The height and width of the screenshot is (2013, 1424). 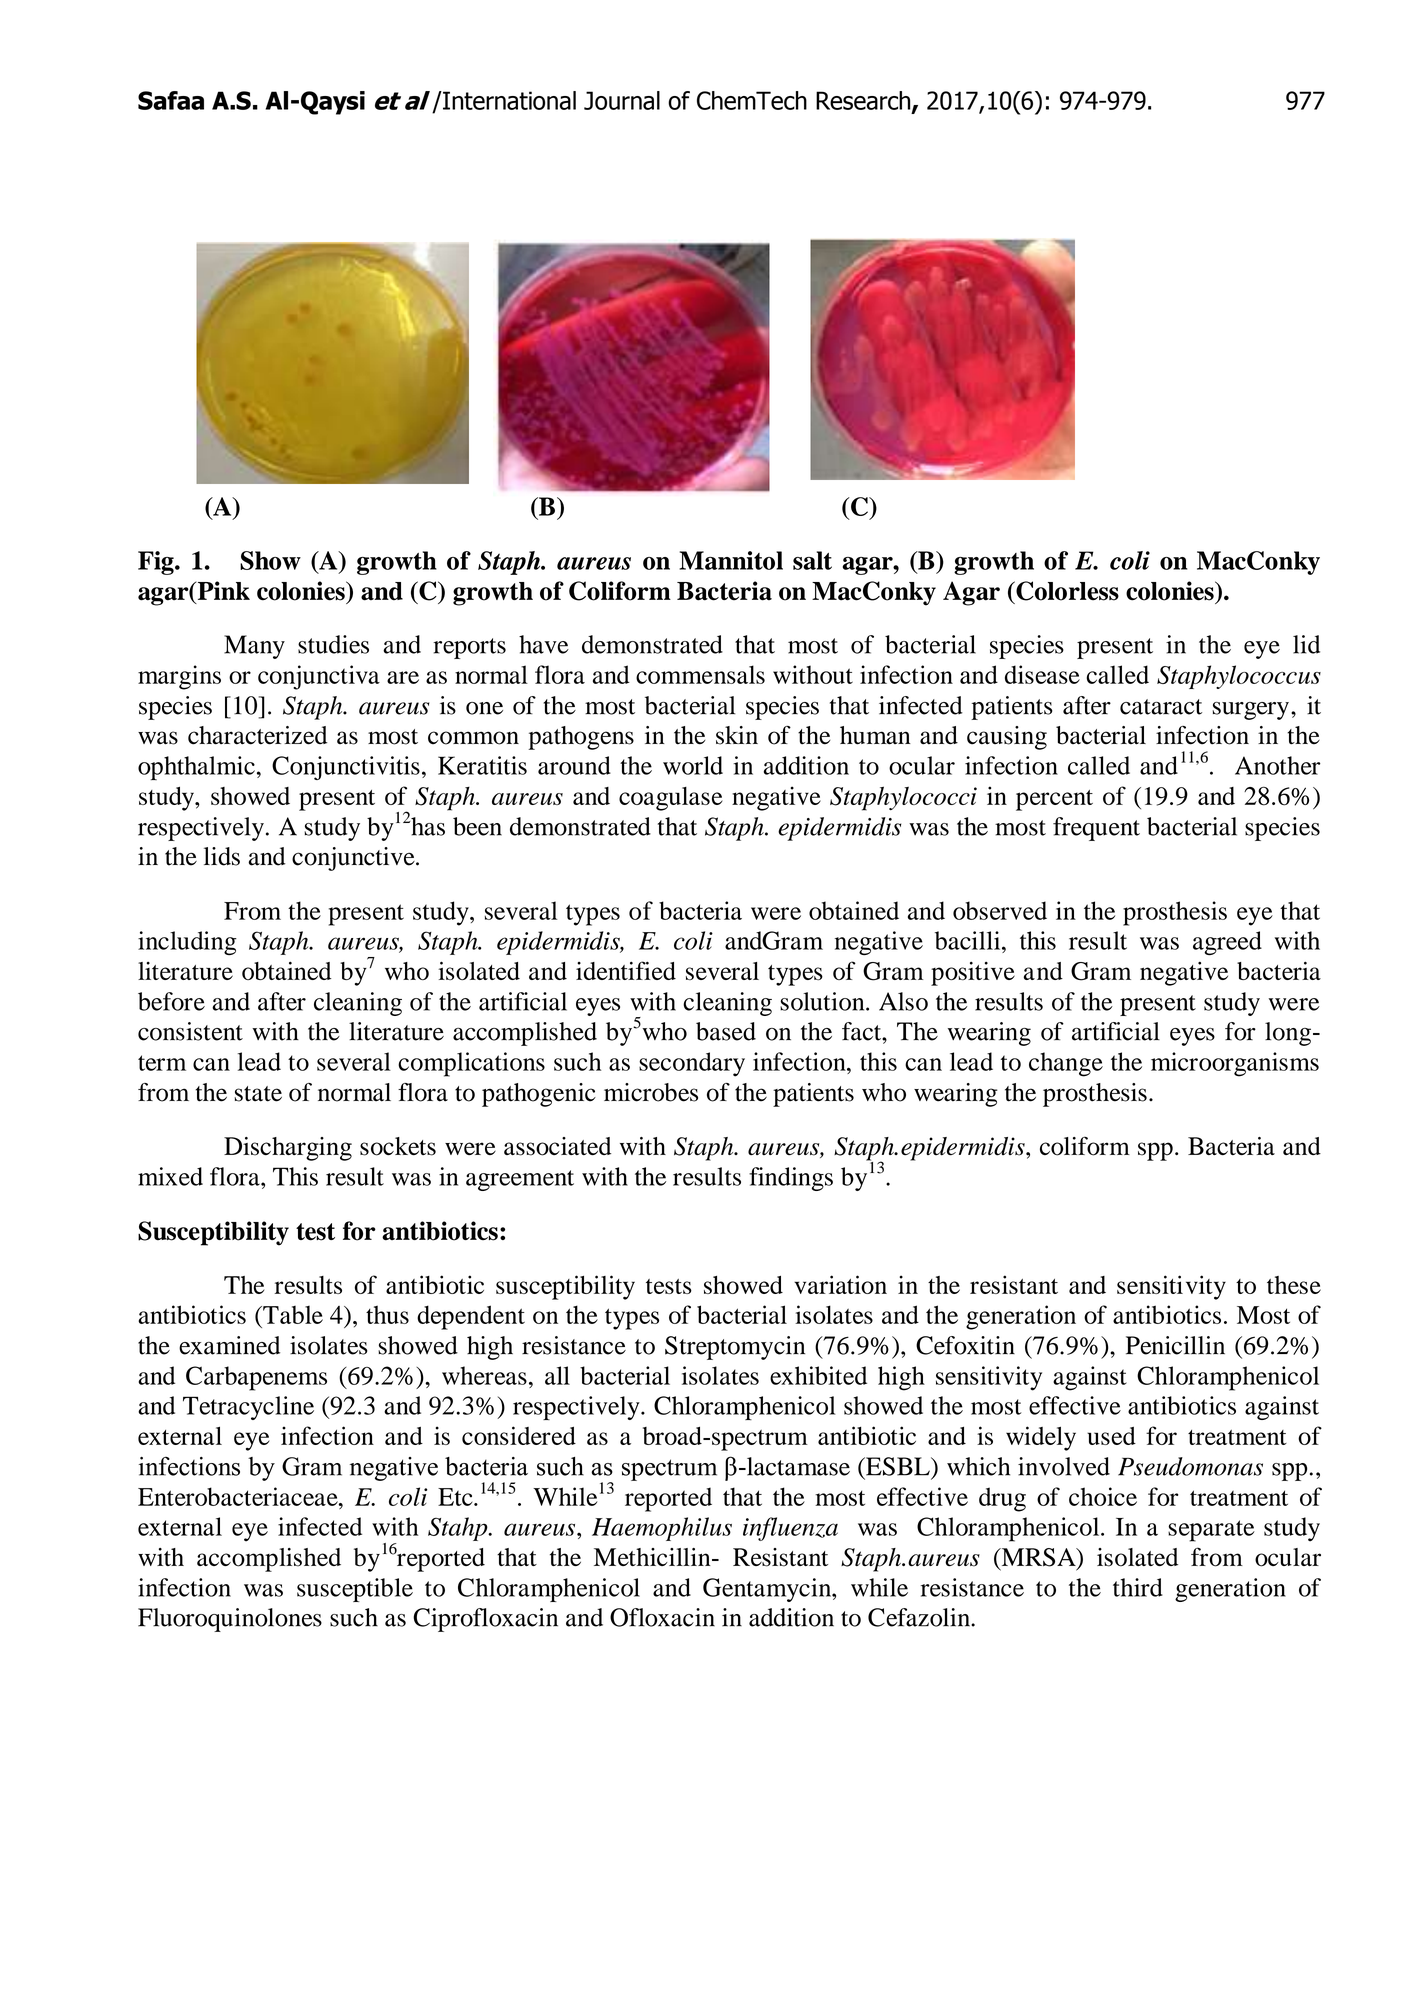 I want to click on International, so click(x=508, y=100).
